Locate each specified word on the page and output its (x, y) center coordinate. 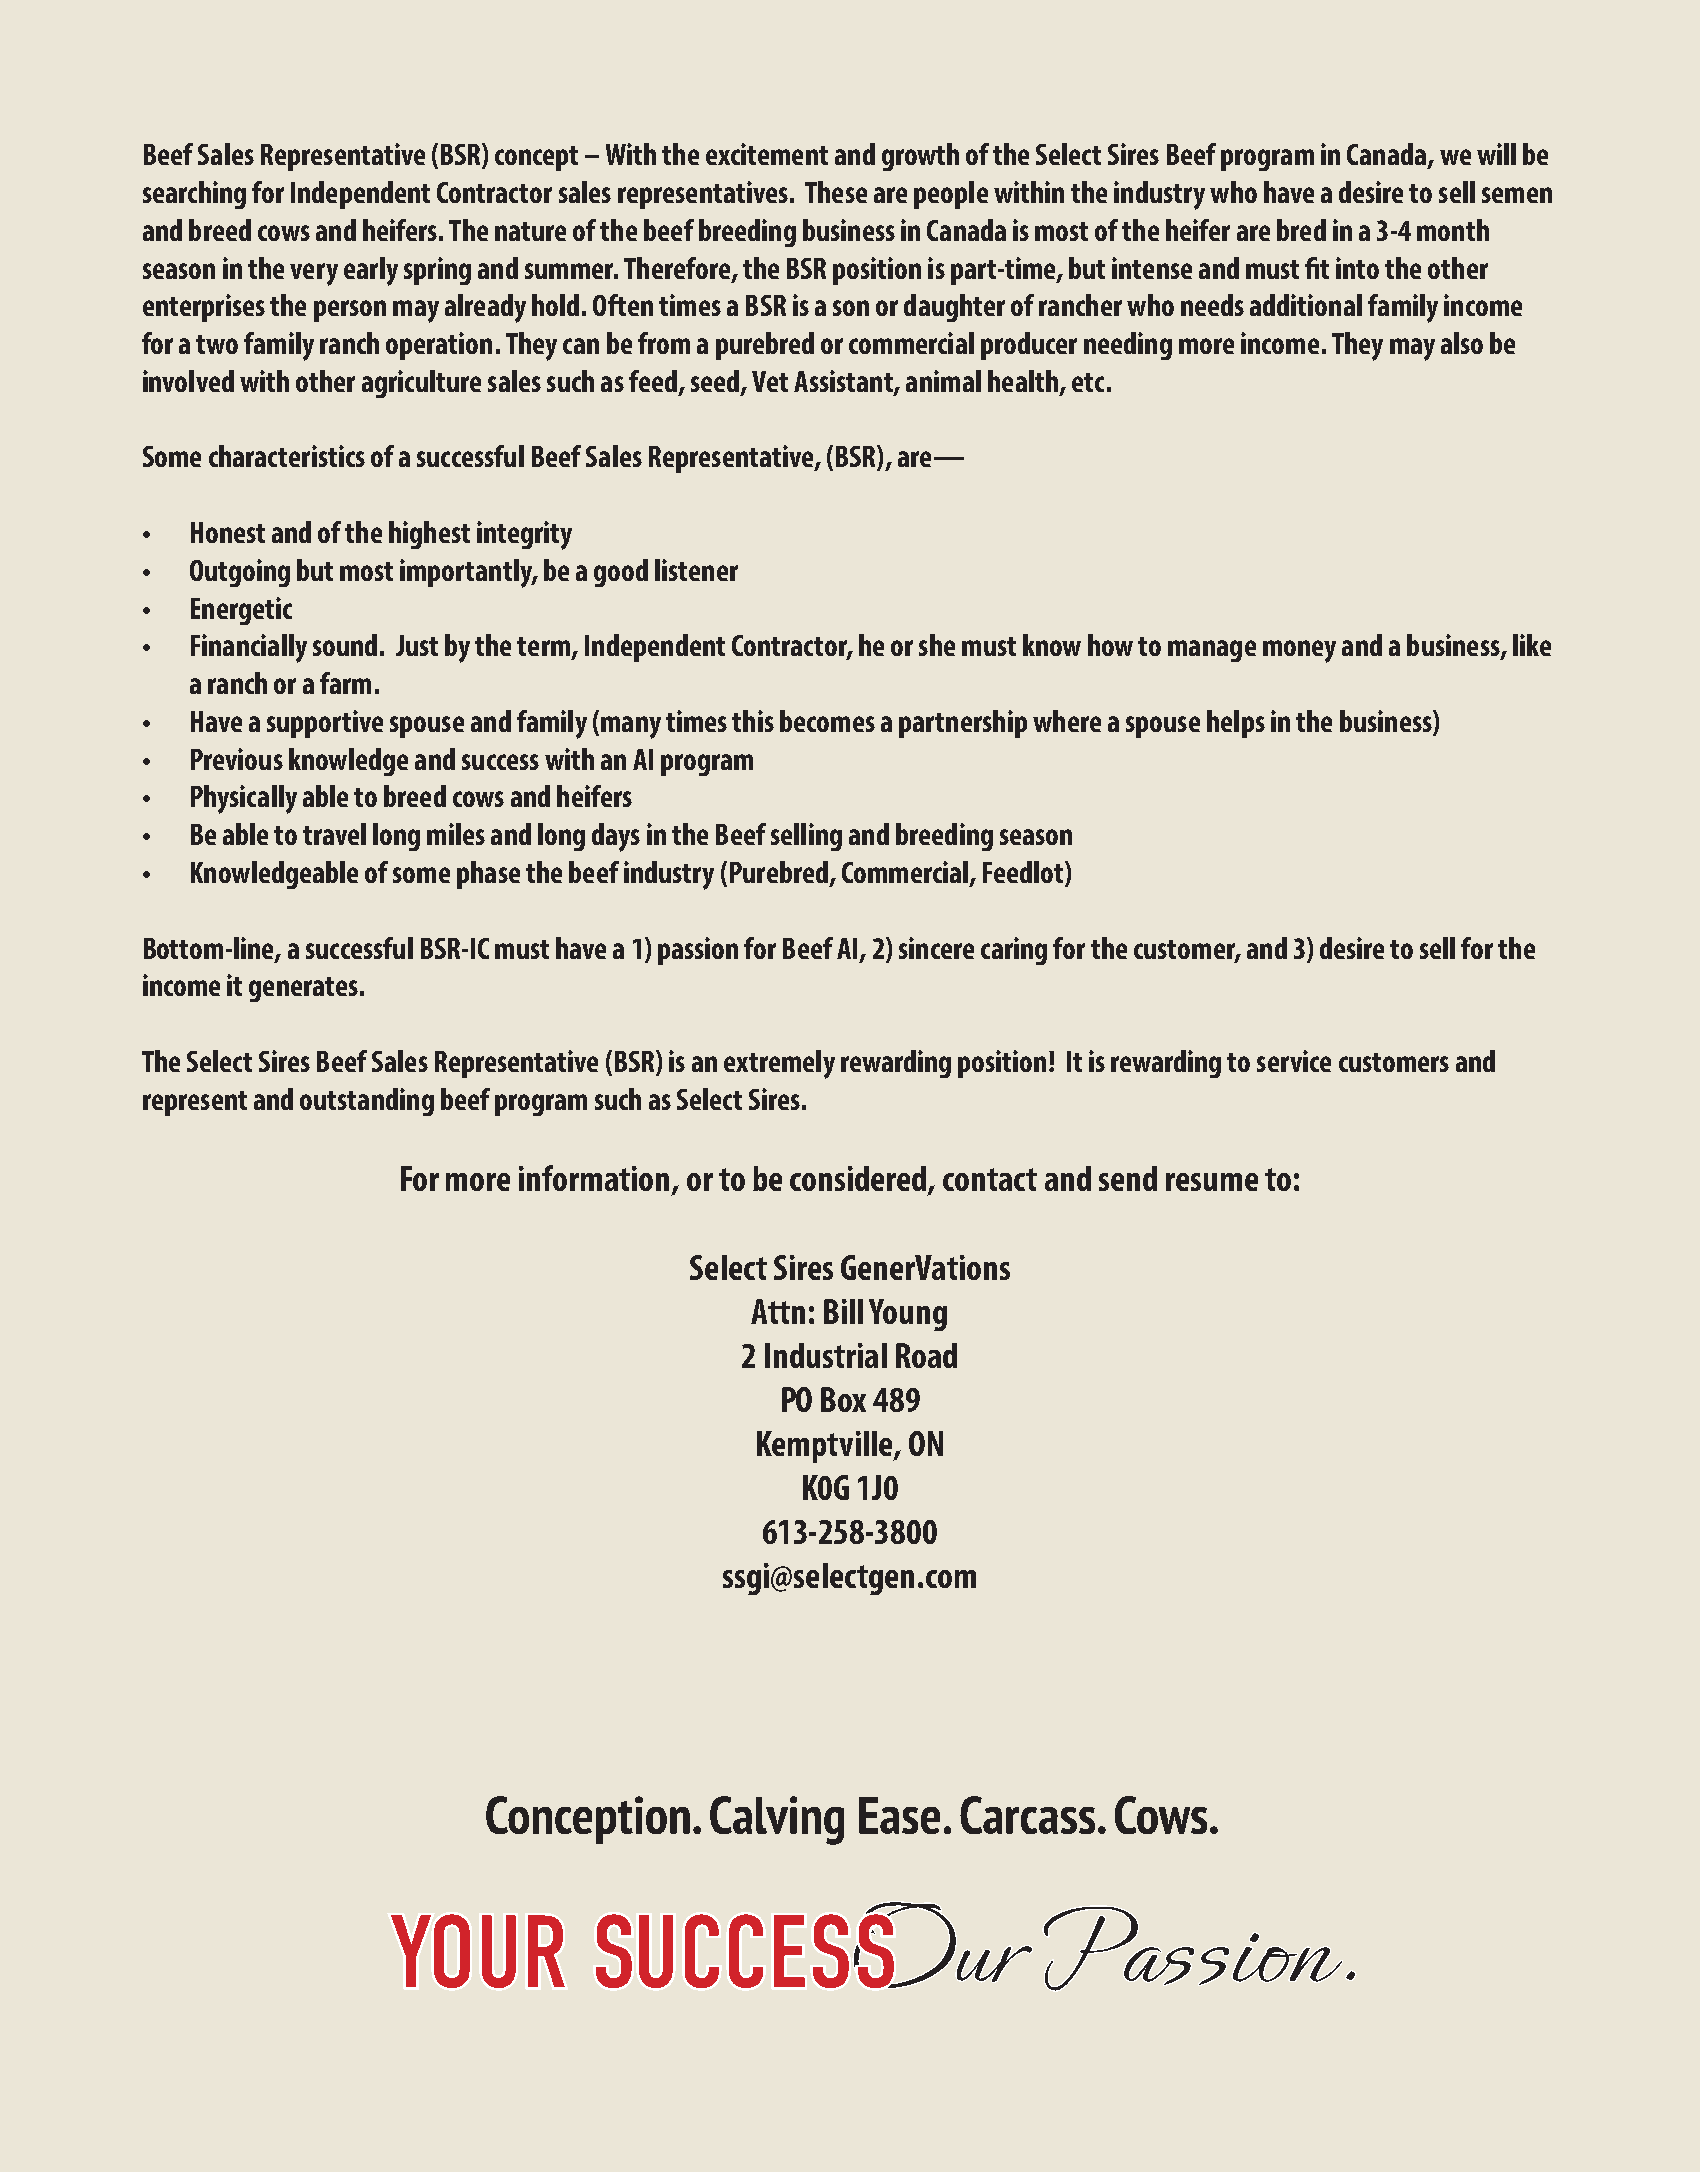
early (371, 271)
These (836, 192)
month (1453, 230)
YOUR (478, 1951)
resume (1212, 1182)
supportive (325, 724)
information (596, 1179)
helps (1236, 724)
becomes (827, 721)
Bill (843, 1311)
